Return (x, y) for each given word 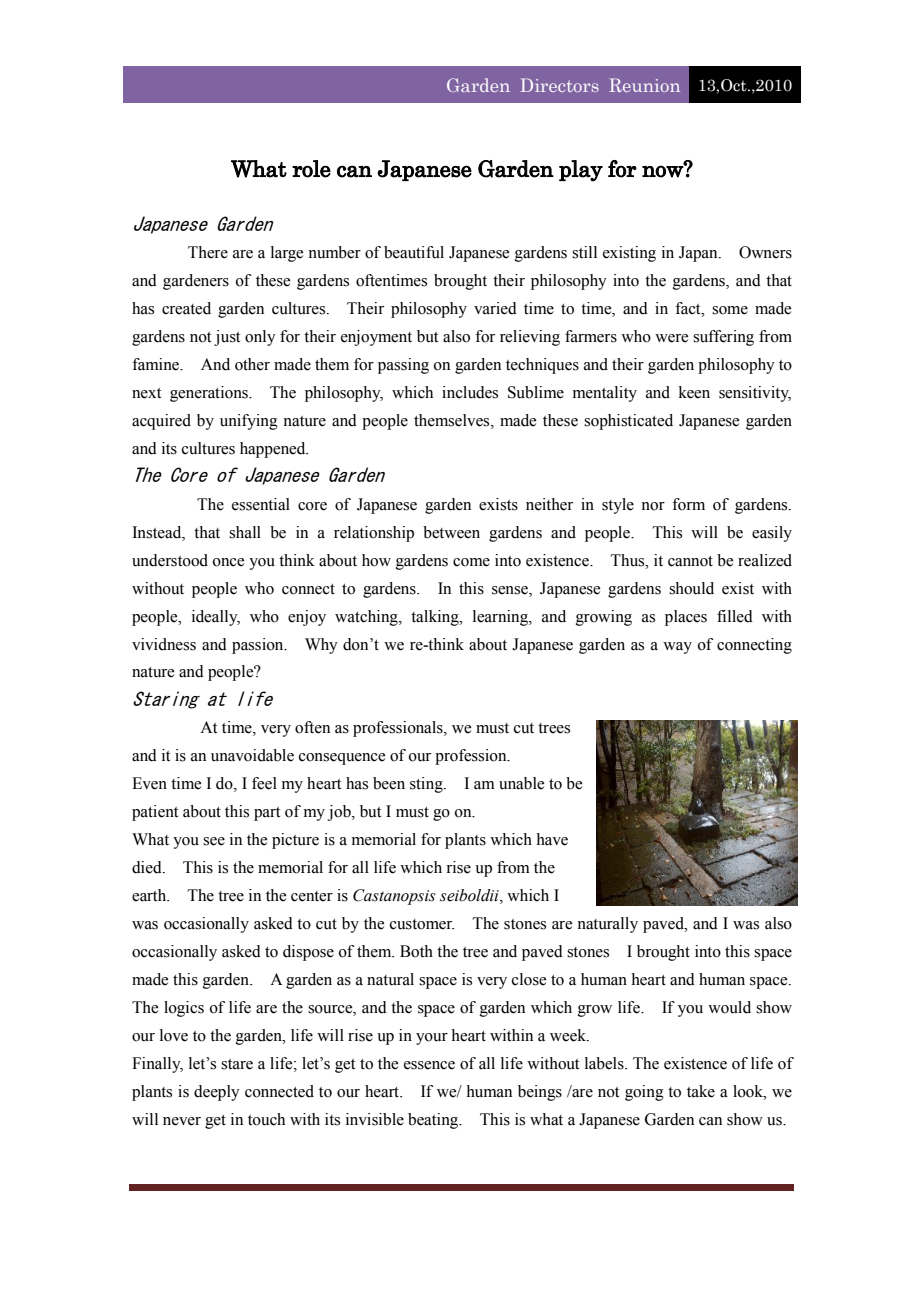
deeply (217, 1093)
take (701, 1091)
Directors (559, 85)
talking (436, 618)
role (311, 169)
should (691, 588)
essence (429, 1065)
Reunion (644, 85)
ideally (216, 618)
